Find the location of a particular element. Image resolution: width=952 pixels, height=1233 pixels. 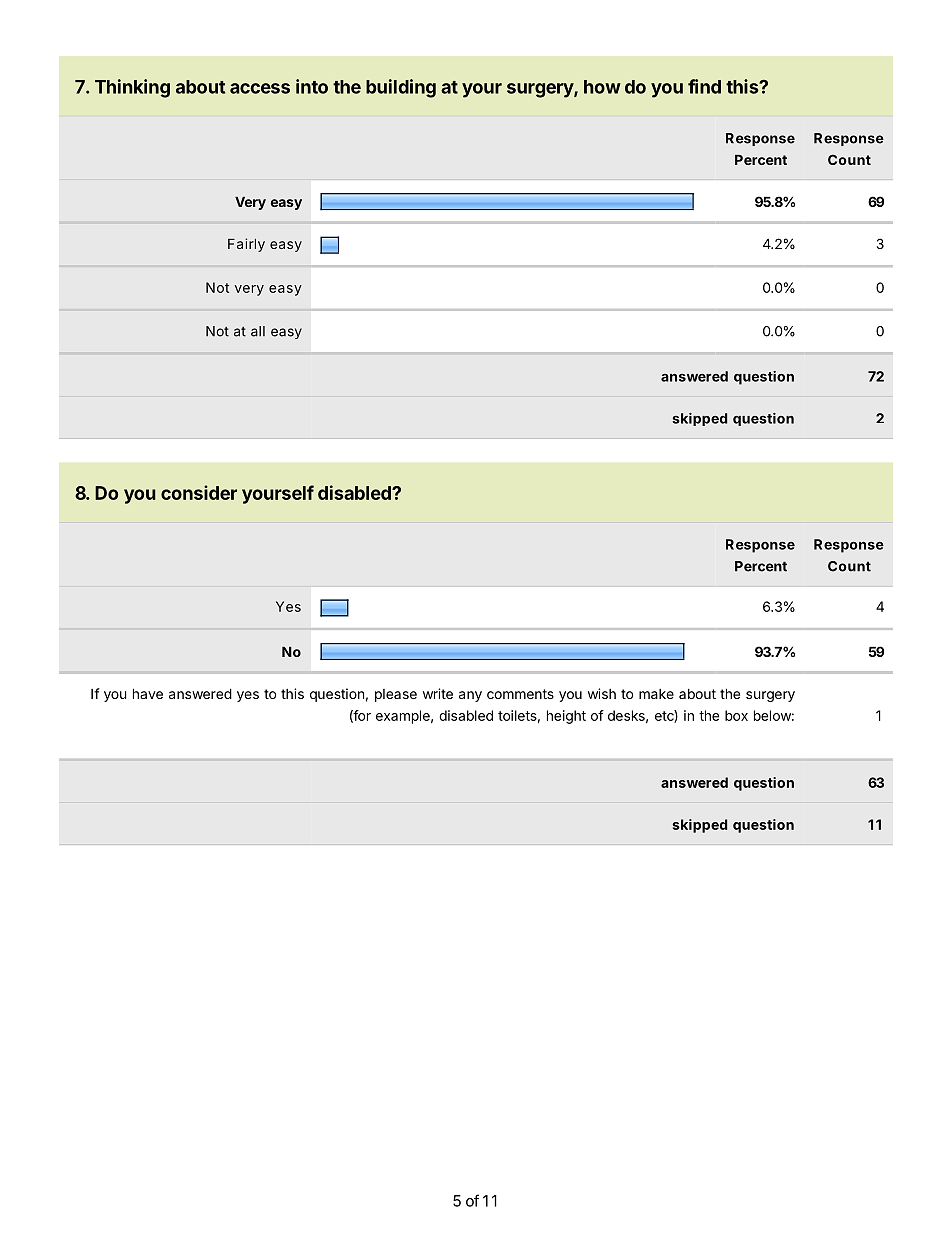

write is located at coordinates (438, 693).
